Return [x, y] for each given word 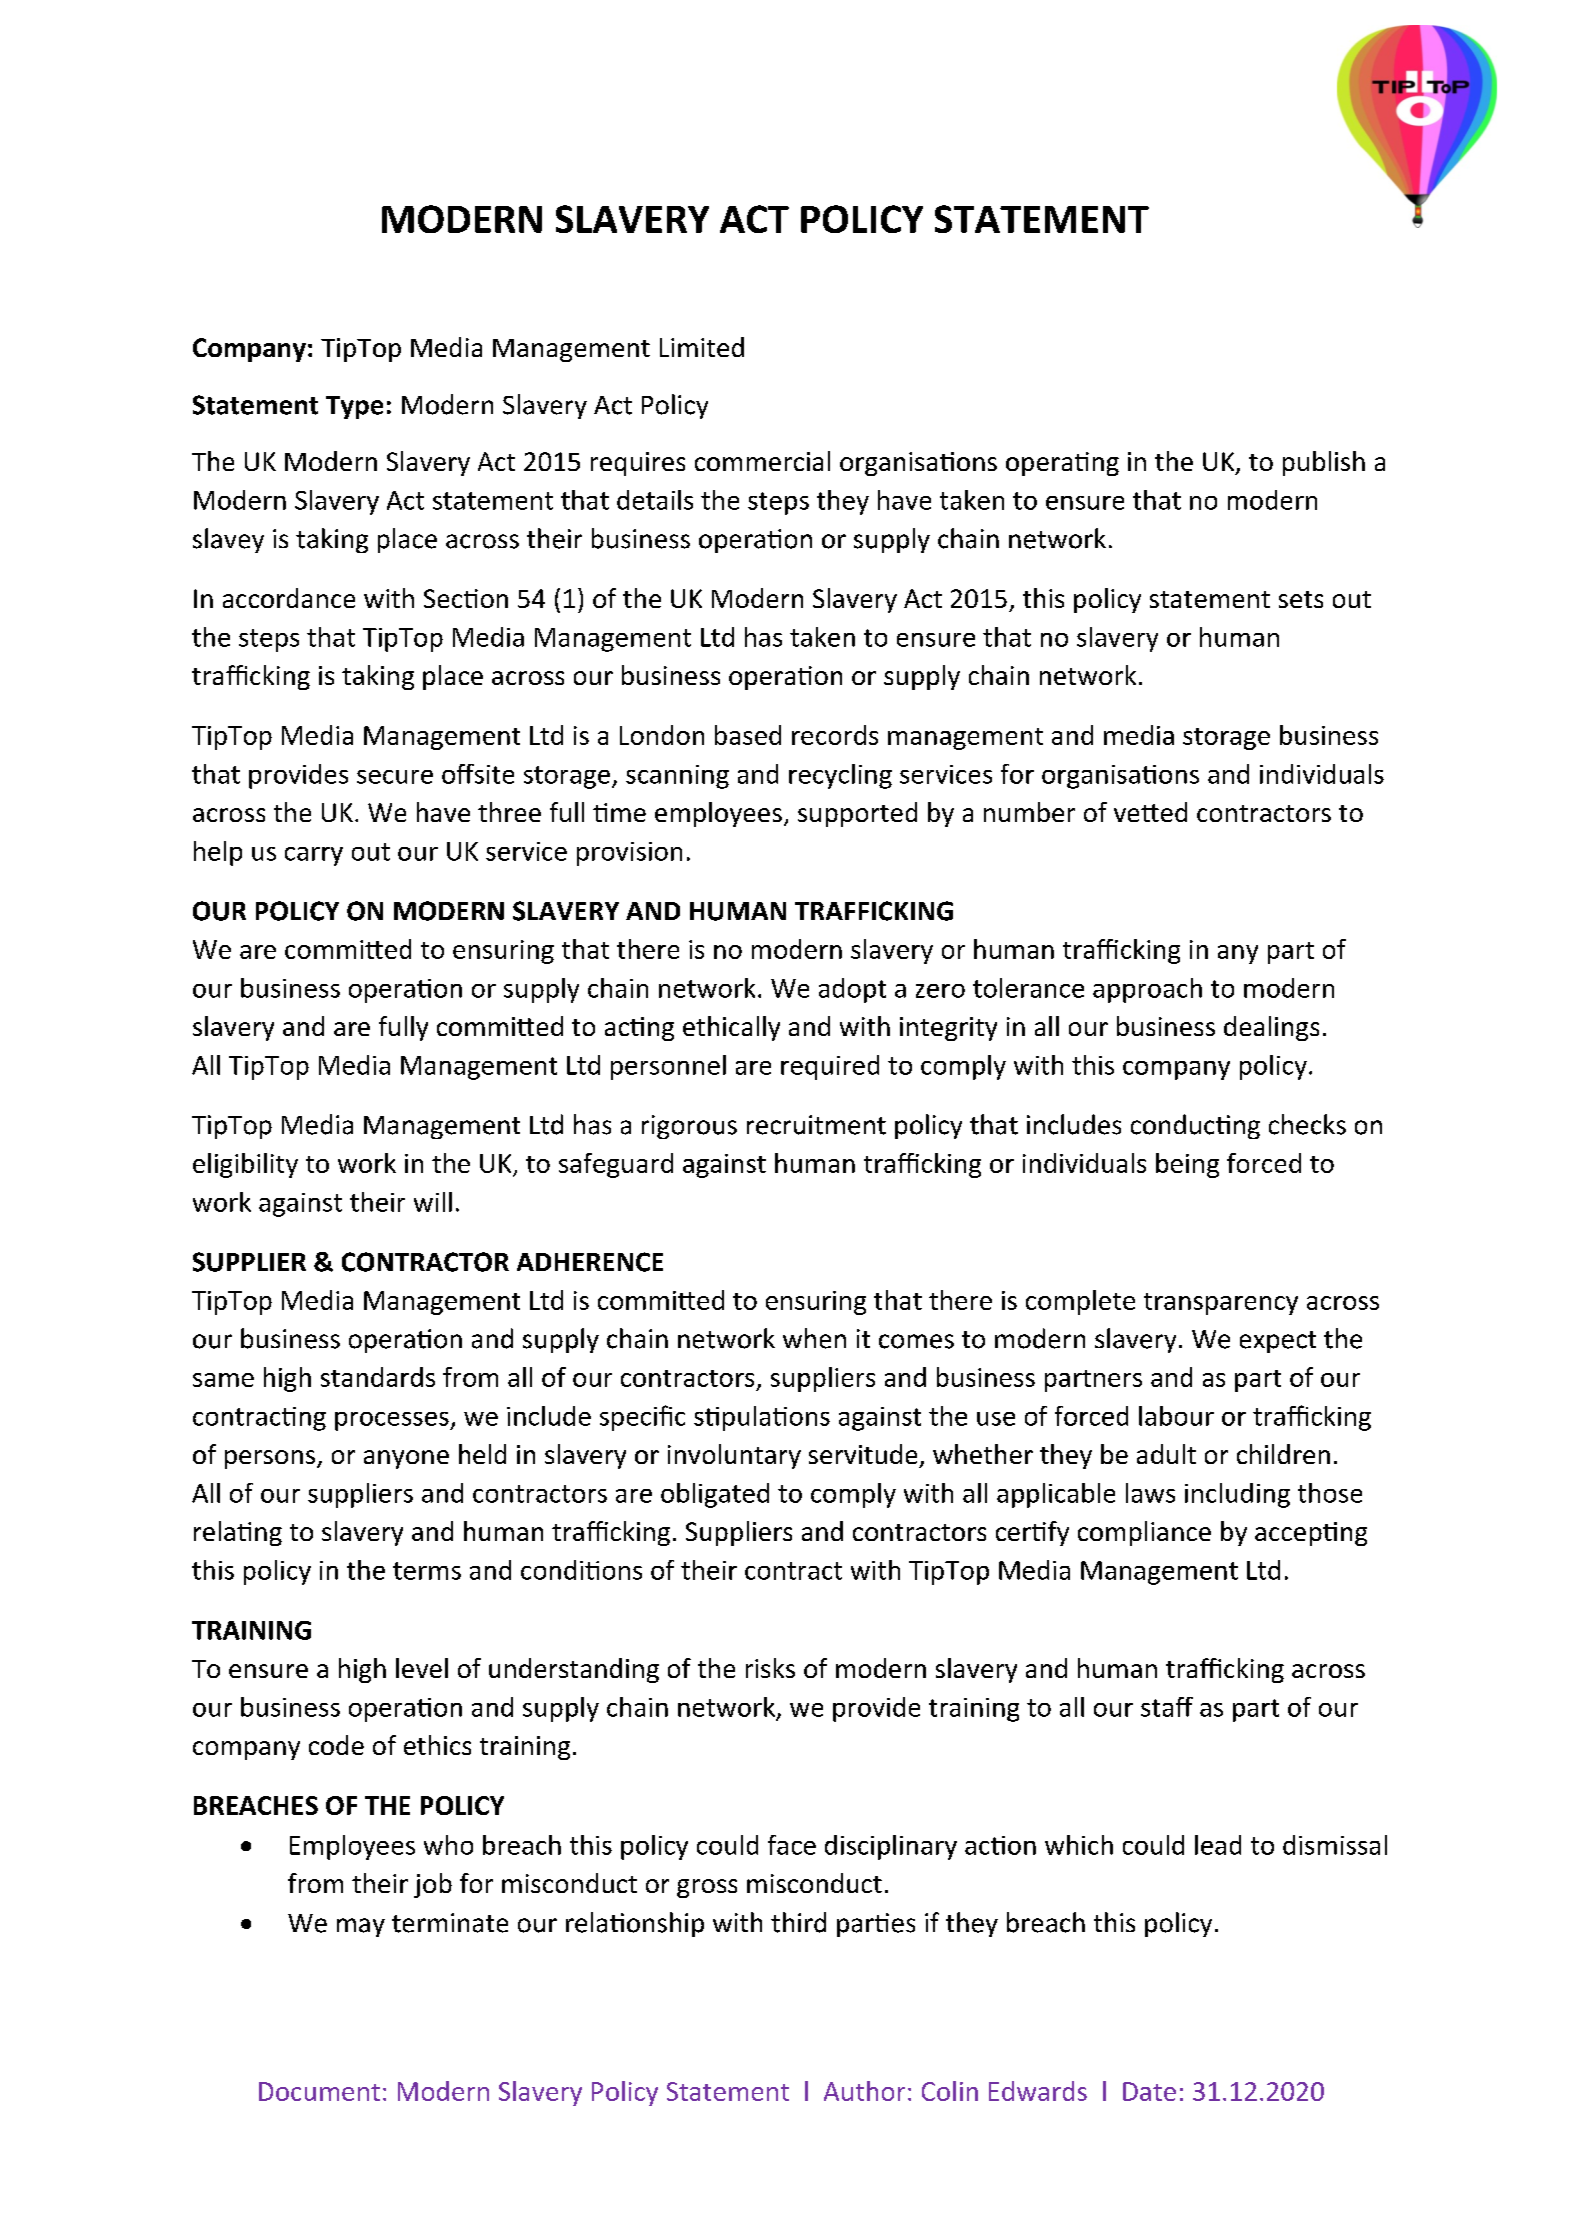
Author [864, 2091]
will [433, 1202]
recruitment [816, 1125]
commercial [762, 461]
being [1187, 1165]
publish [1324, 463]
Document [319, 2091]
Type [354, 407]
